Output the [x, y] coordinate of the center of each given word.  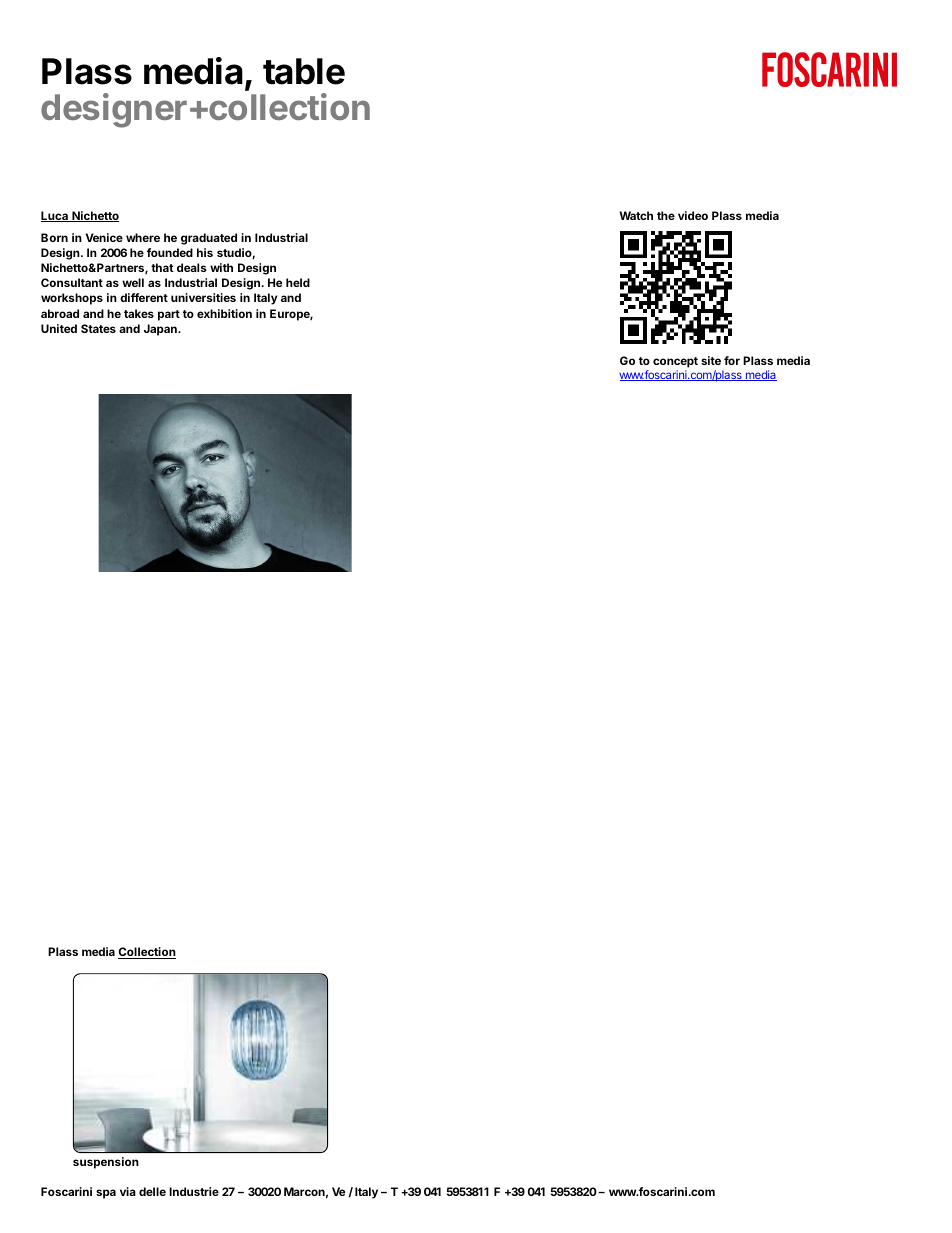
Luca [55, 216]
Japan [161, 330]
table [304, 71]
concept [675, 362]
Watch [636, 215]
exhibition [224, 313]
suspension [106, 1163]
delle [152, 1191]
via [128, 1191]
